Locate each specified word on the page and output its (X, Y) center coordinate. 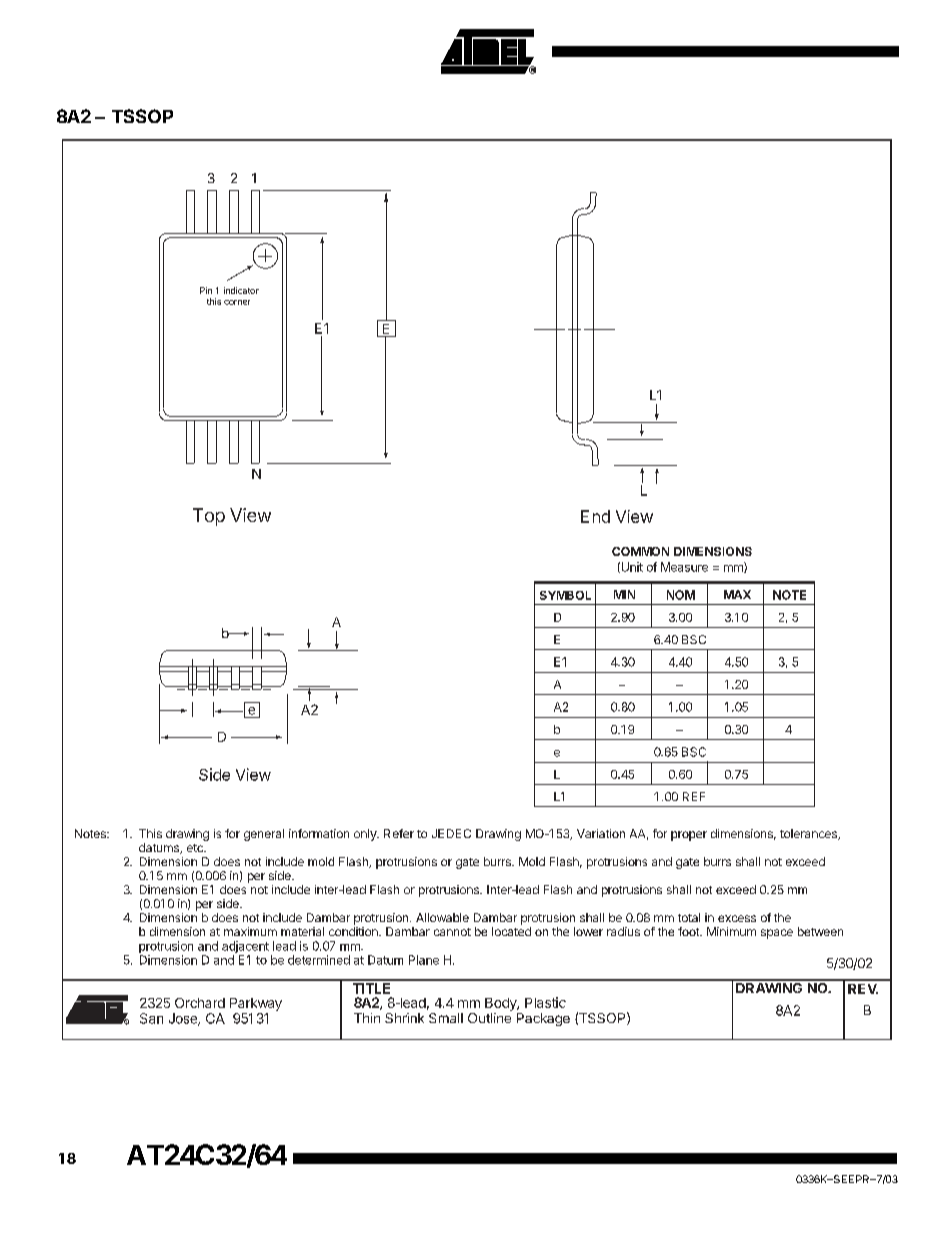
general (264, 835)
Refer (399, 833)
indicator (241, 290)
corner (237, 302)
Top (209, 517)
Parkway (256, 1004)
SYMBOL (565, 595)
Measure (684, 567)
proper (689, 836)
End (595, 516)
